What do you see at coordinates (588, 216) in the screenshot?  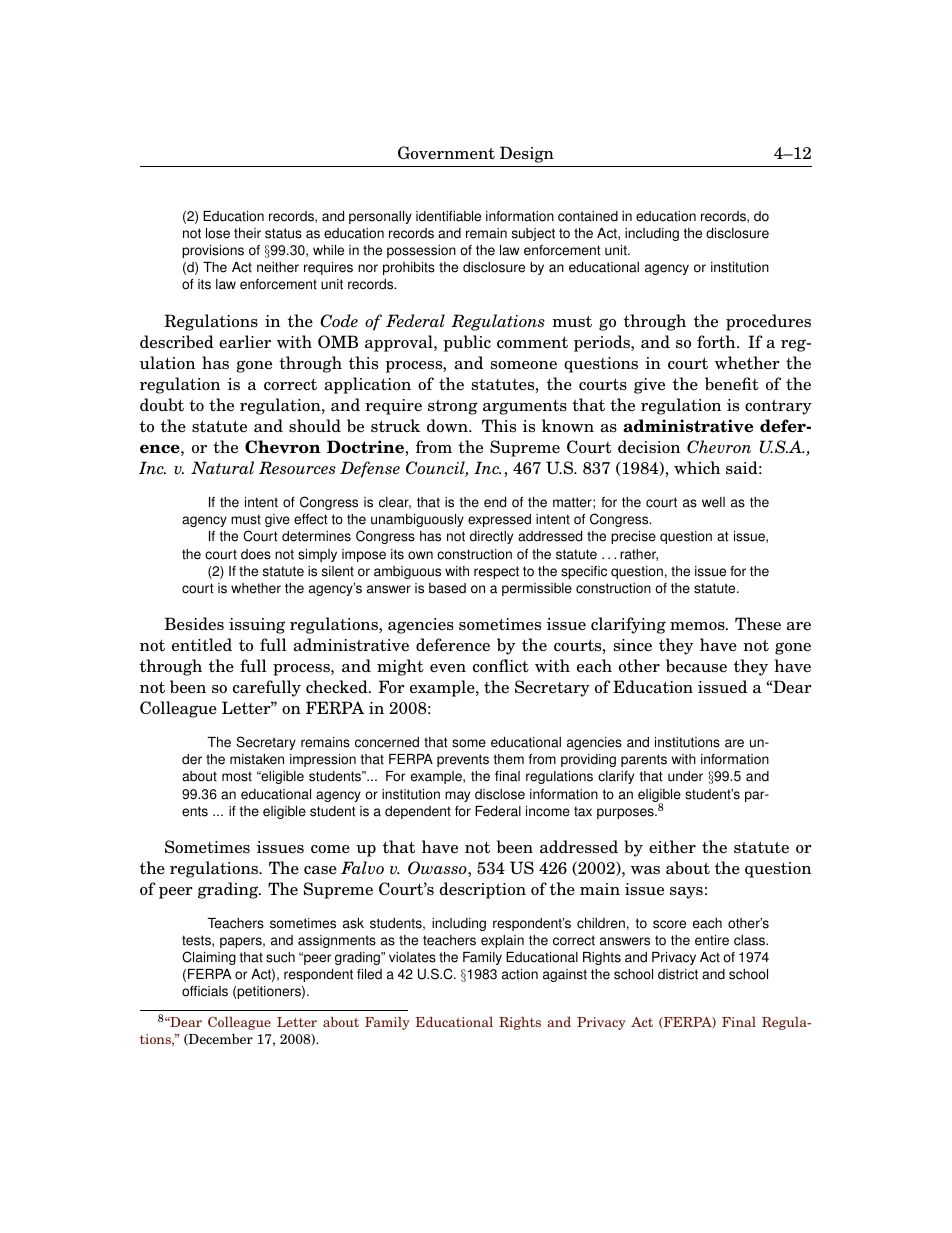 I see `contained` at bounding box center [588, 216].
